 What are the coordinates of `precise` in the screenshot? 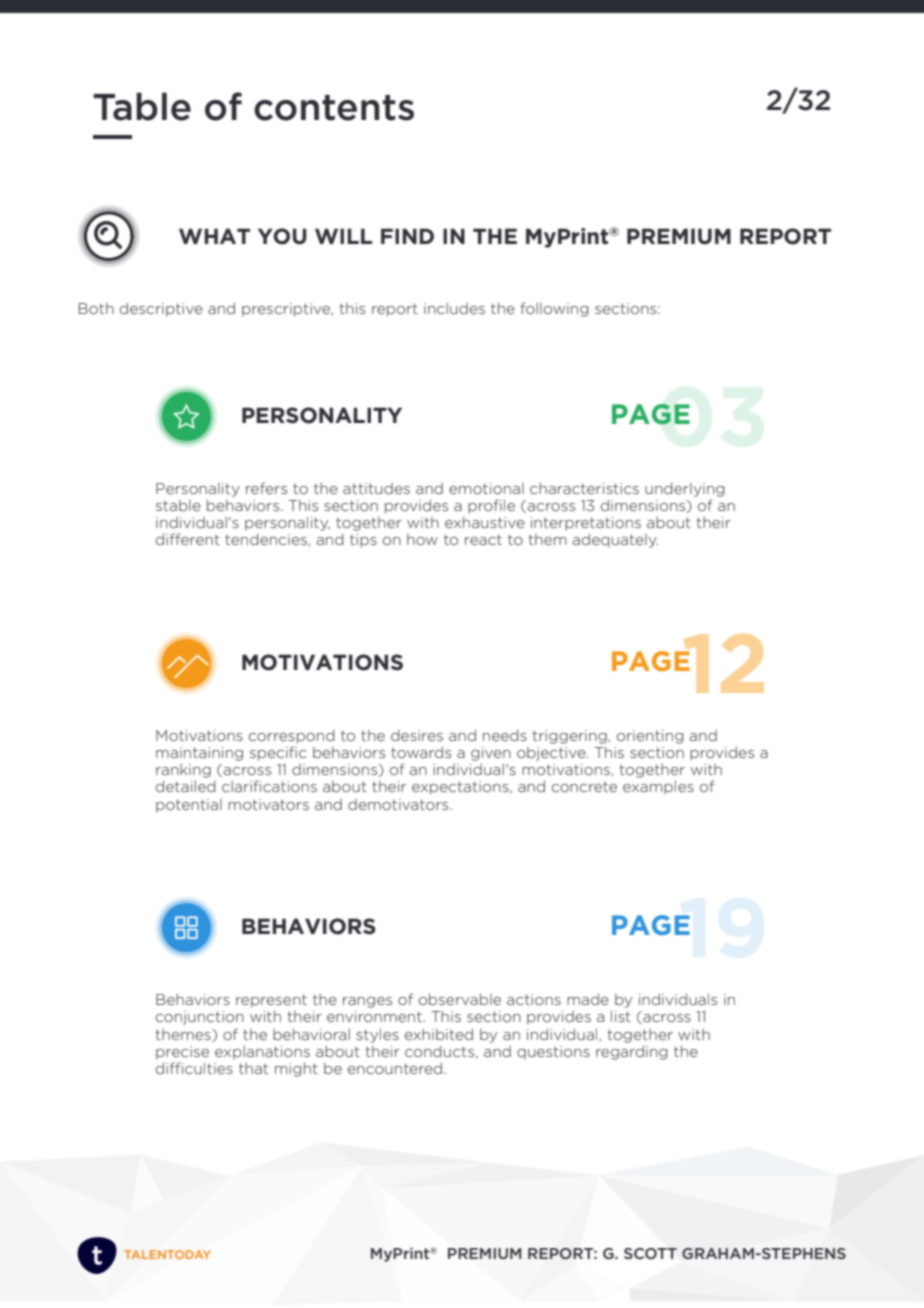 It's located at (182, 1053).
